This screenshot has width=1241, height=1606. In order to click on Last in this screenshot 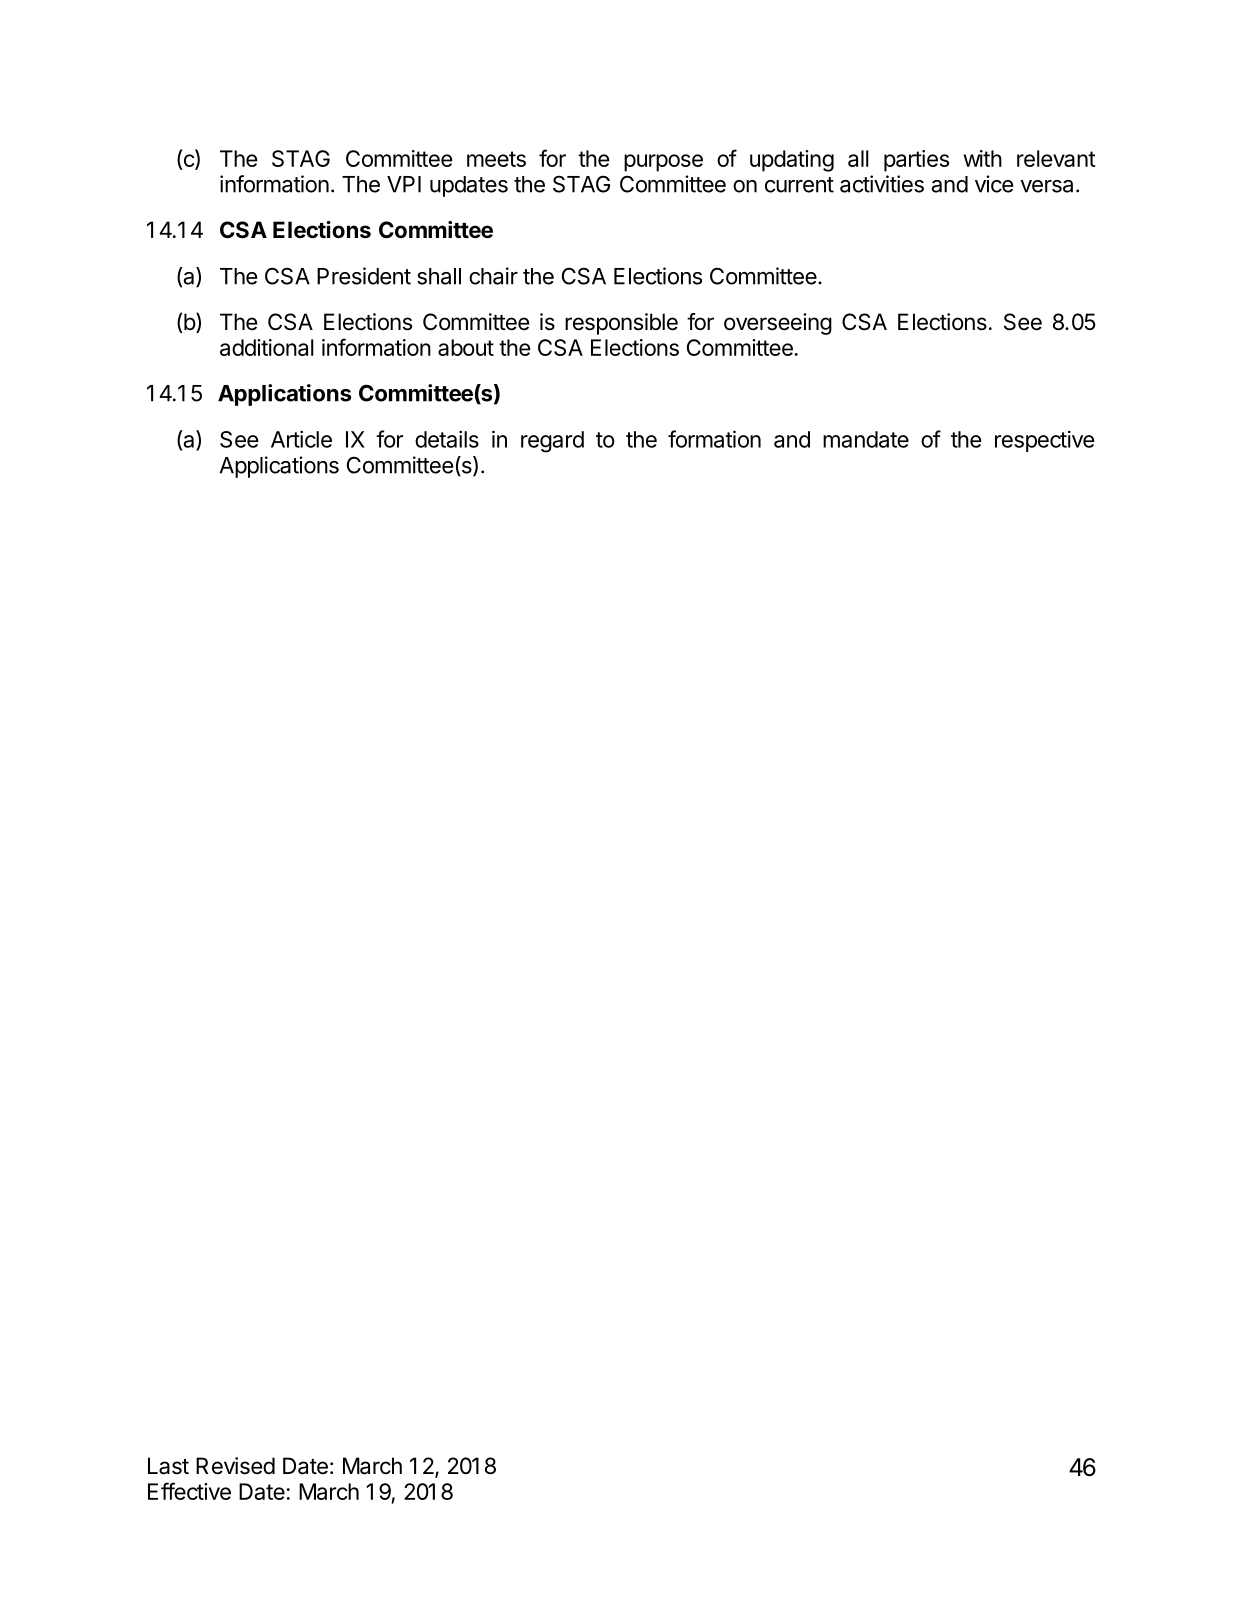, I will do `click(168, 1466)`.
